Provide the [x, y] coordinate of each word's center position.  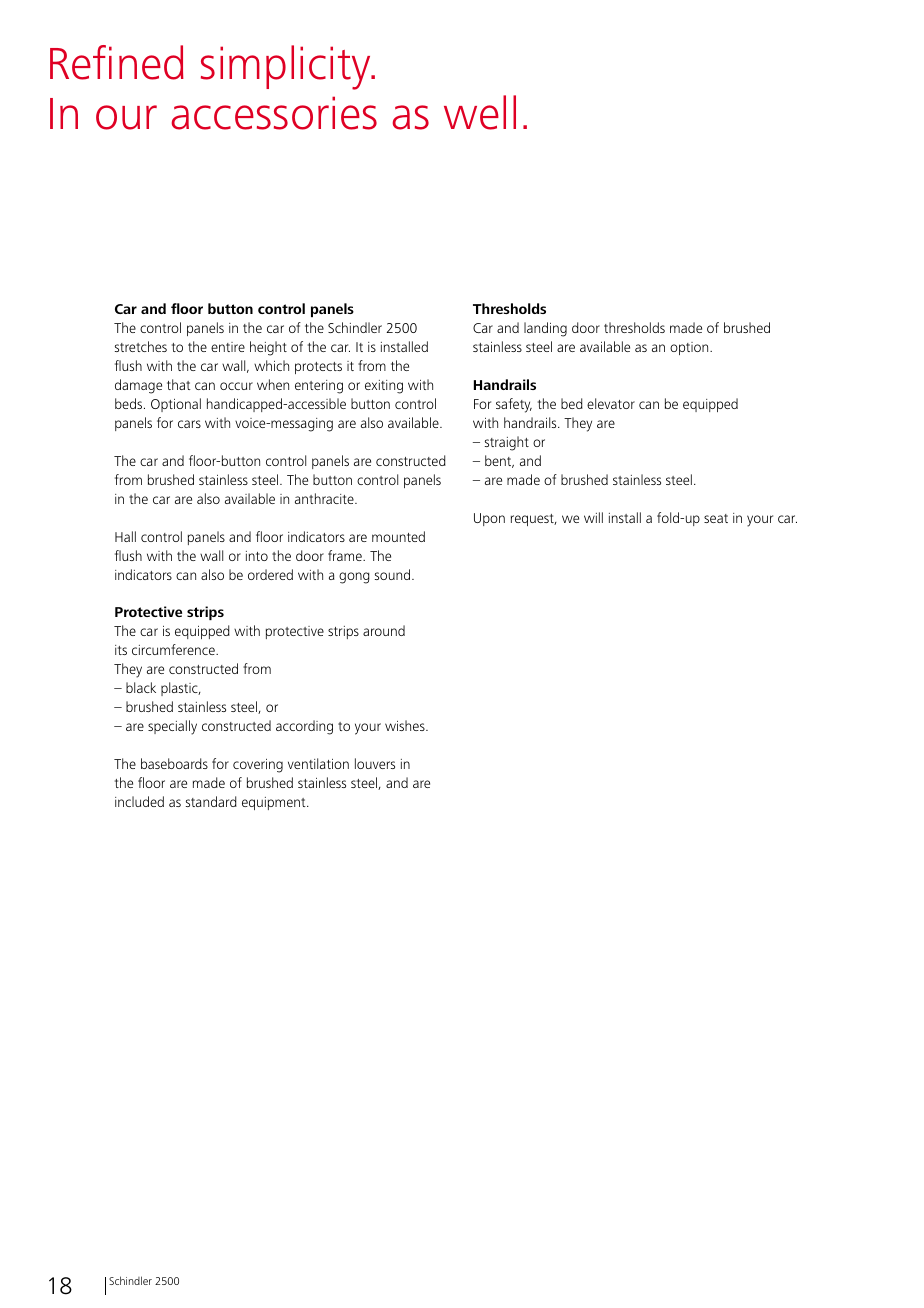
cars [189, 424]
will [593, 517]
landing [545, 329]
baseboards [174, 763]
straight [507, 443]
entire [228, 347]
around [384, 630]
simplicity [287, 67]
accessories [274, 113]
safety [514, 405]
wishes [406, 725]
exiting [384, 387]
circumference [174, 649]
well [480, 112]
